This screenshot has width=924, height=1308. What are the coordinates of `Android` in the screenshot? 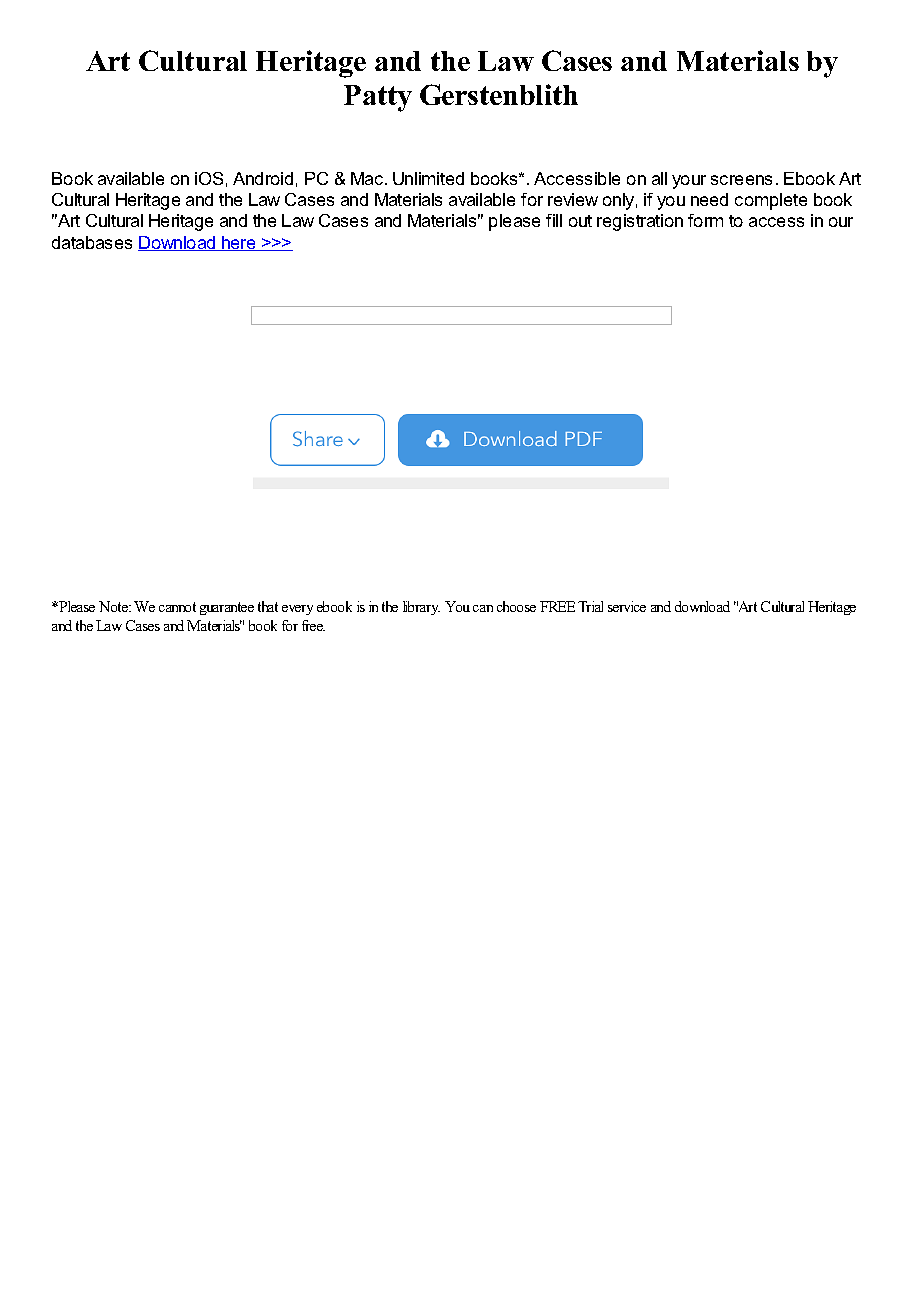 It's located at (263, 178).
